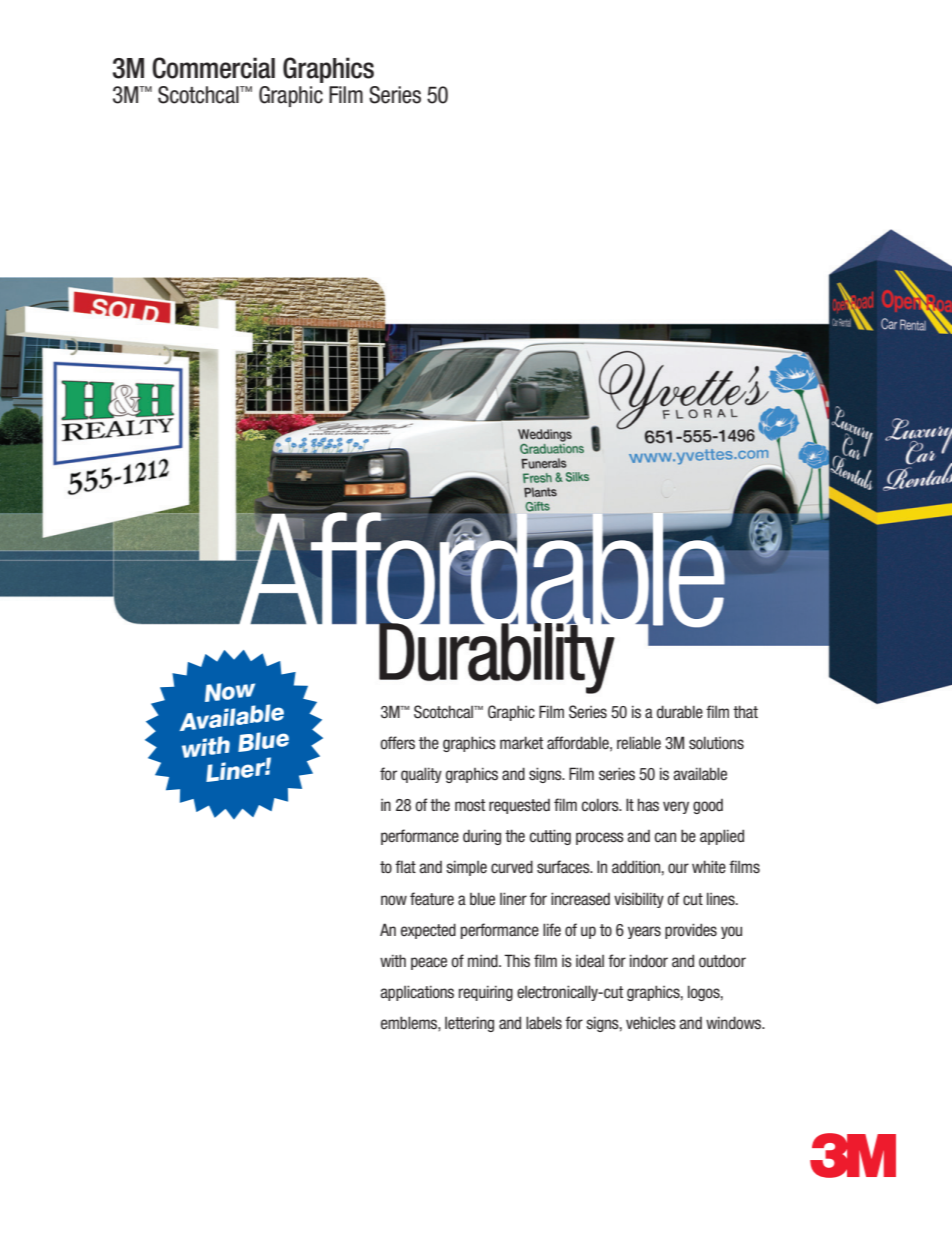  Describe the element at coordinates (482, 837) in the screenshot. I see `during` at that location.
